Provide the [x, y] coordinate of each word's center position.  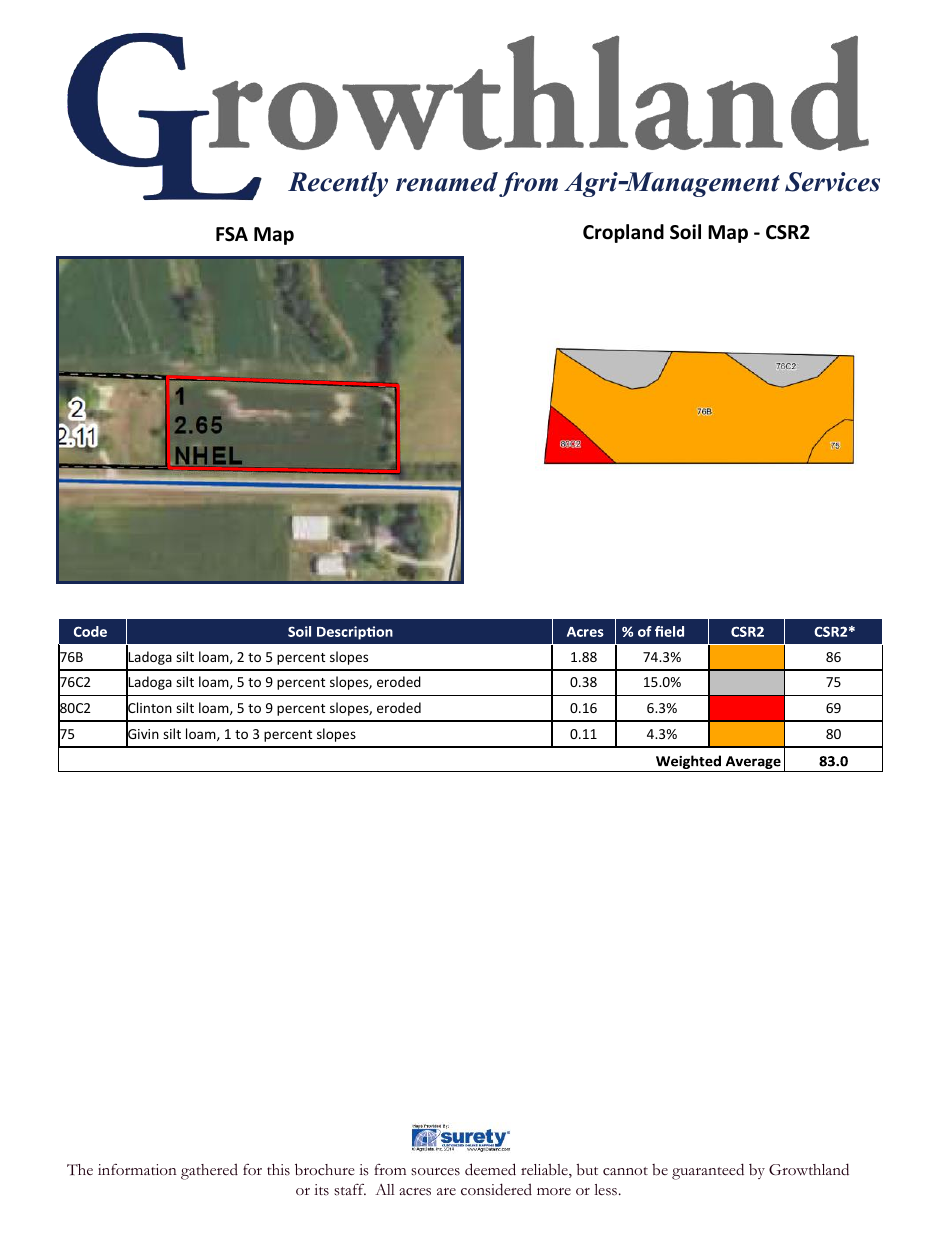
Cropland [623, 233]
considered [496, 1189]
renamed [447, 182]
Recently [338, 184]
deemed [490, 1169]
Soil [685, 232]
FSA [232, 234]
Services [832, 182]
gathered [209, 1171]
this [278, 1169]
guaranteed [708, 1171]
